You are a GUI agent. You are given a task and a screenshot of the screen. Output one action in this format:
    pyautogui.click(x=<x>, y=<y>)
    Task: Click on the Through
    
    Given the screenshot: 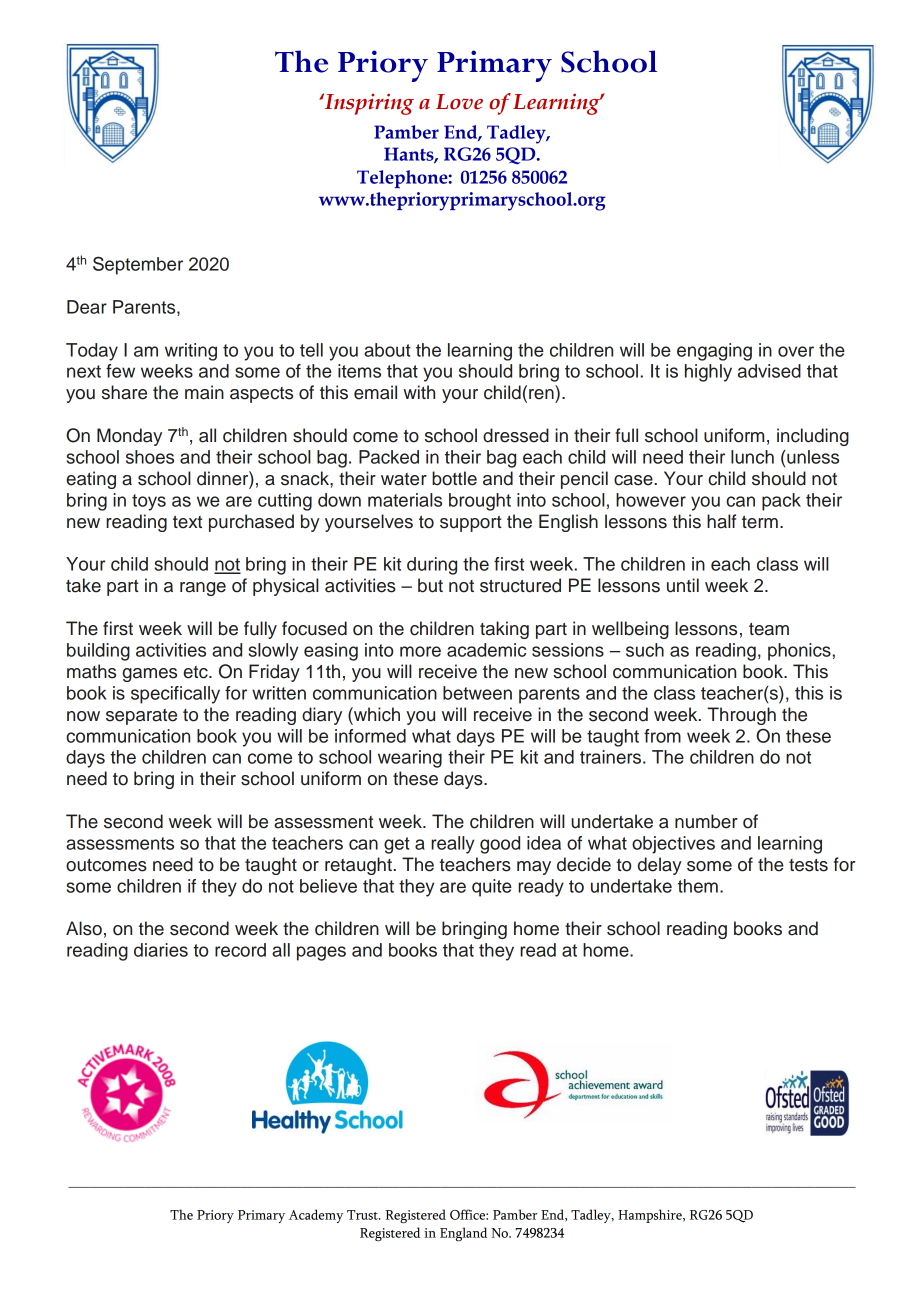 What is the action you would take?
    pyautogui.click(x=741, y=716)
